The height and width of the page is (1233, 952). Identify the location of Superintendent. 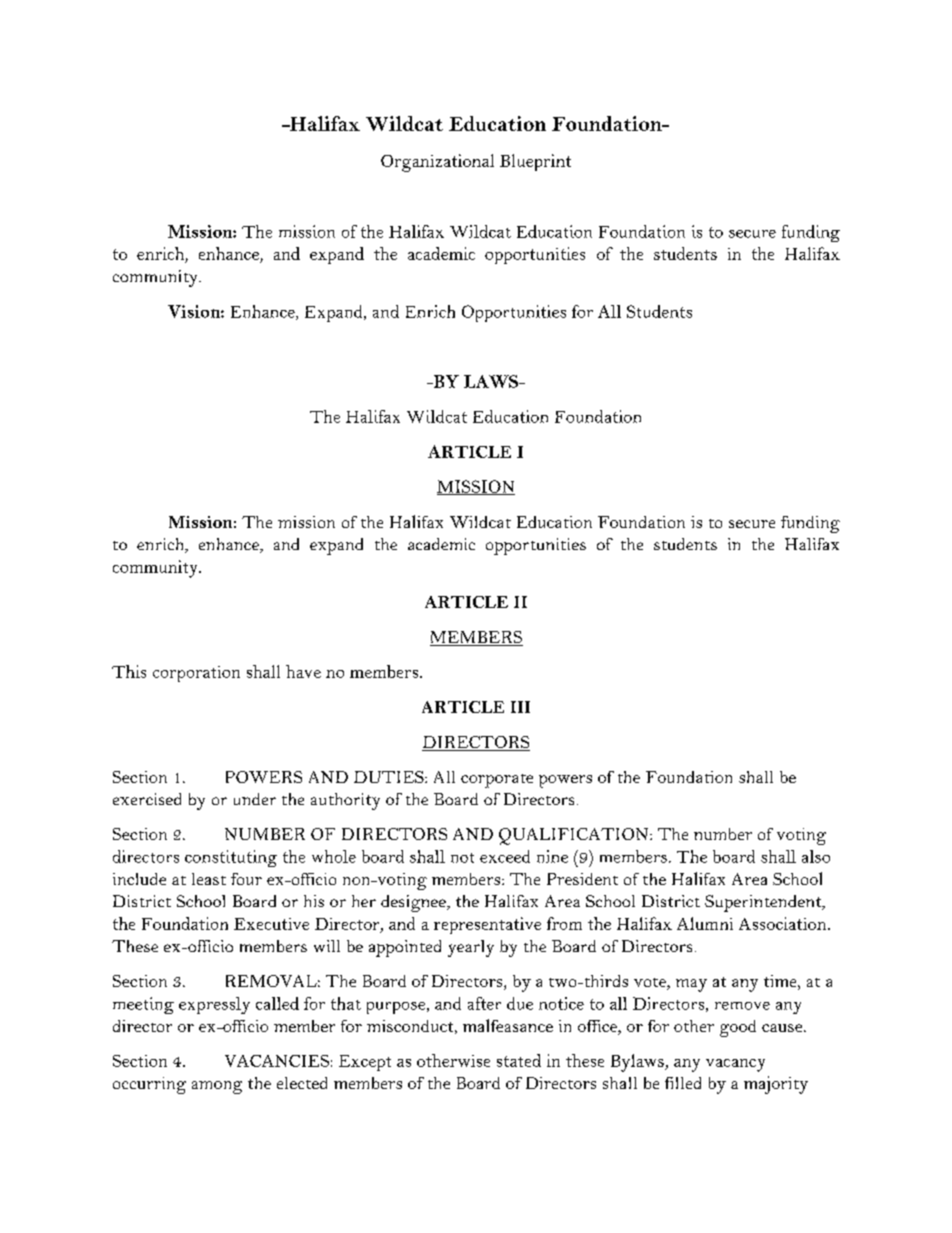
(764, 903).
